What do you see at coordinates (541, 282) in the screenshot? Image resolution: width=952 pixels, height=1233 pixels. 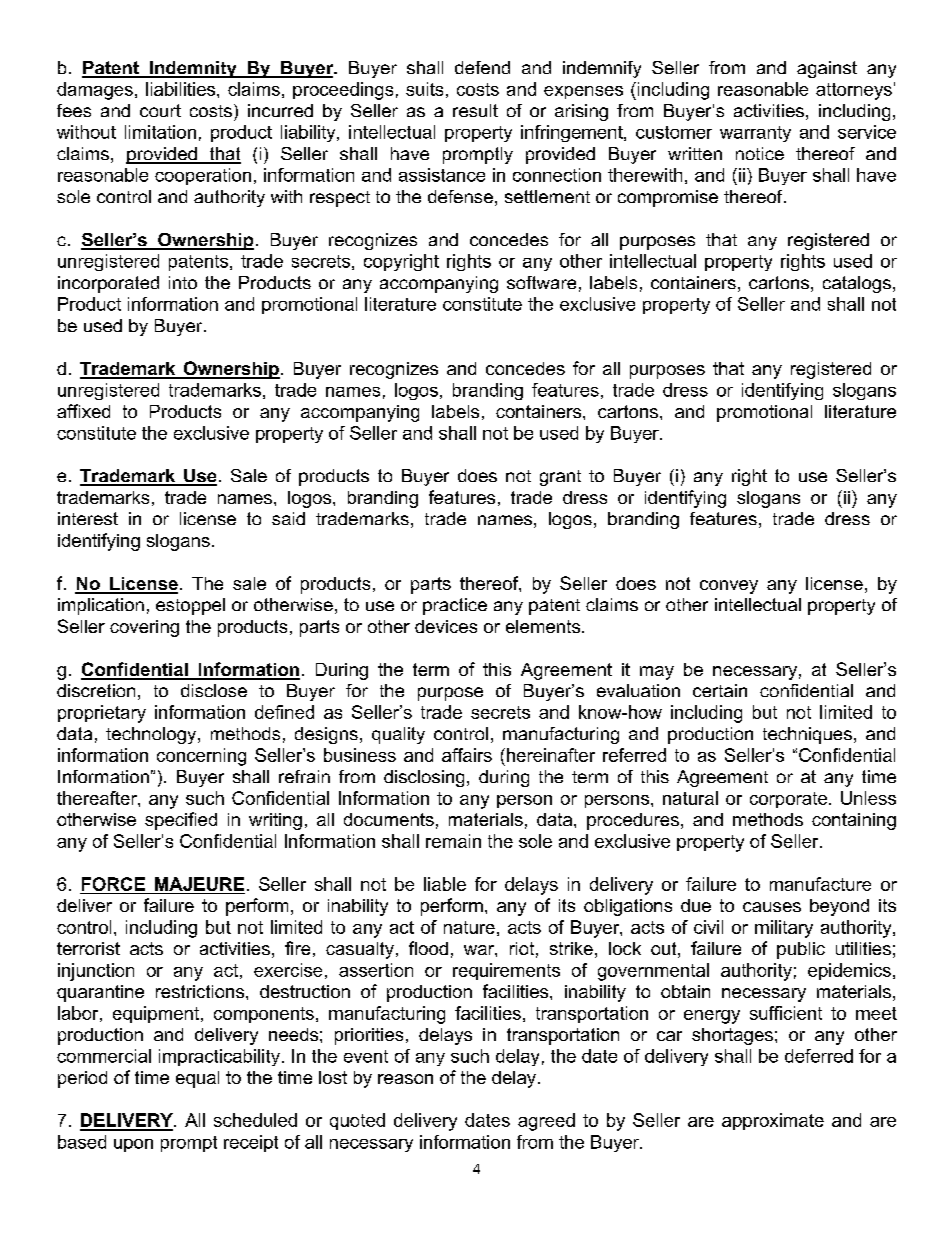 I see `software` at bounding box center [541, 282].
